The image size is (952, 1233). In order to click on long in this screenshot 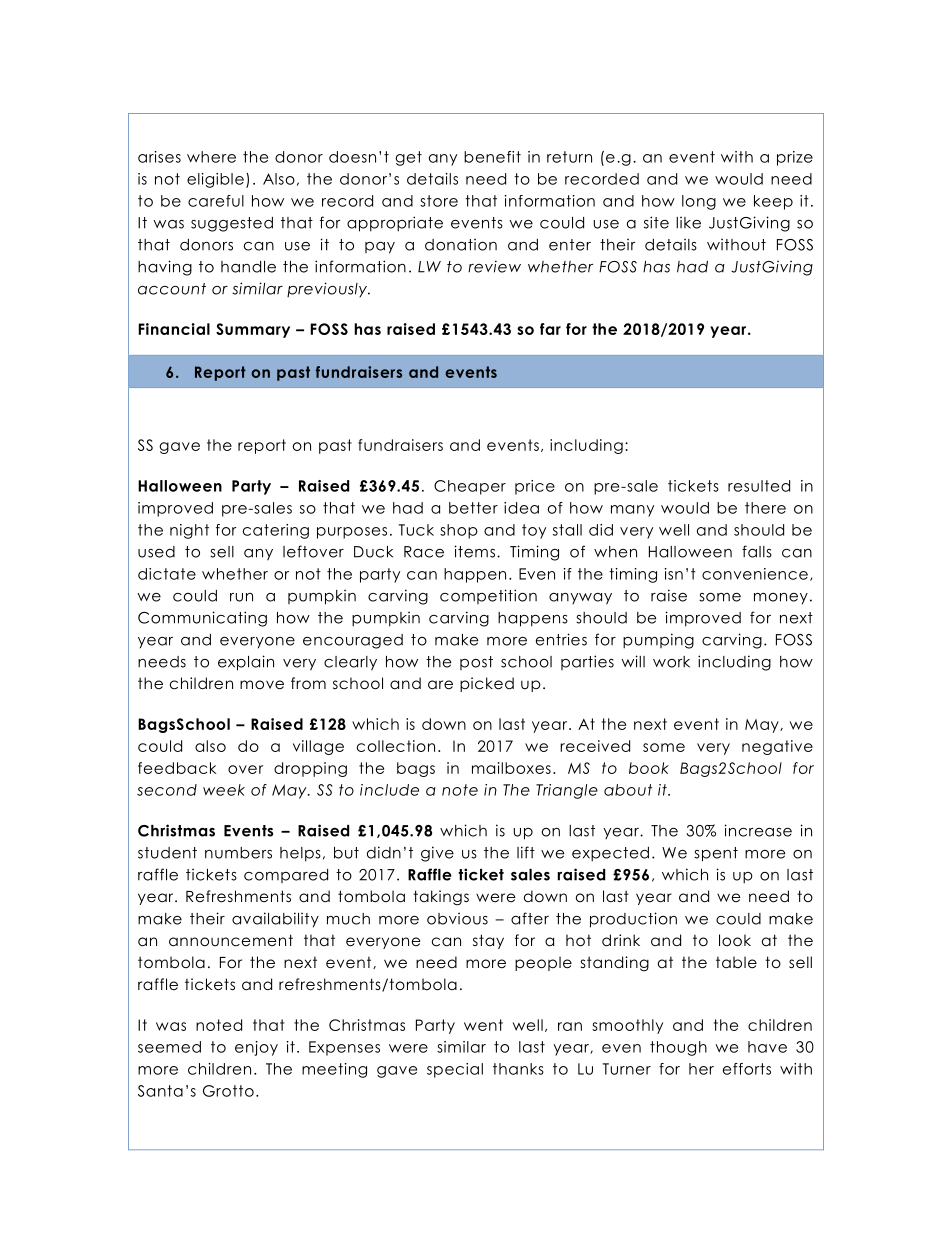, I will do `click(699, 202)`.
